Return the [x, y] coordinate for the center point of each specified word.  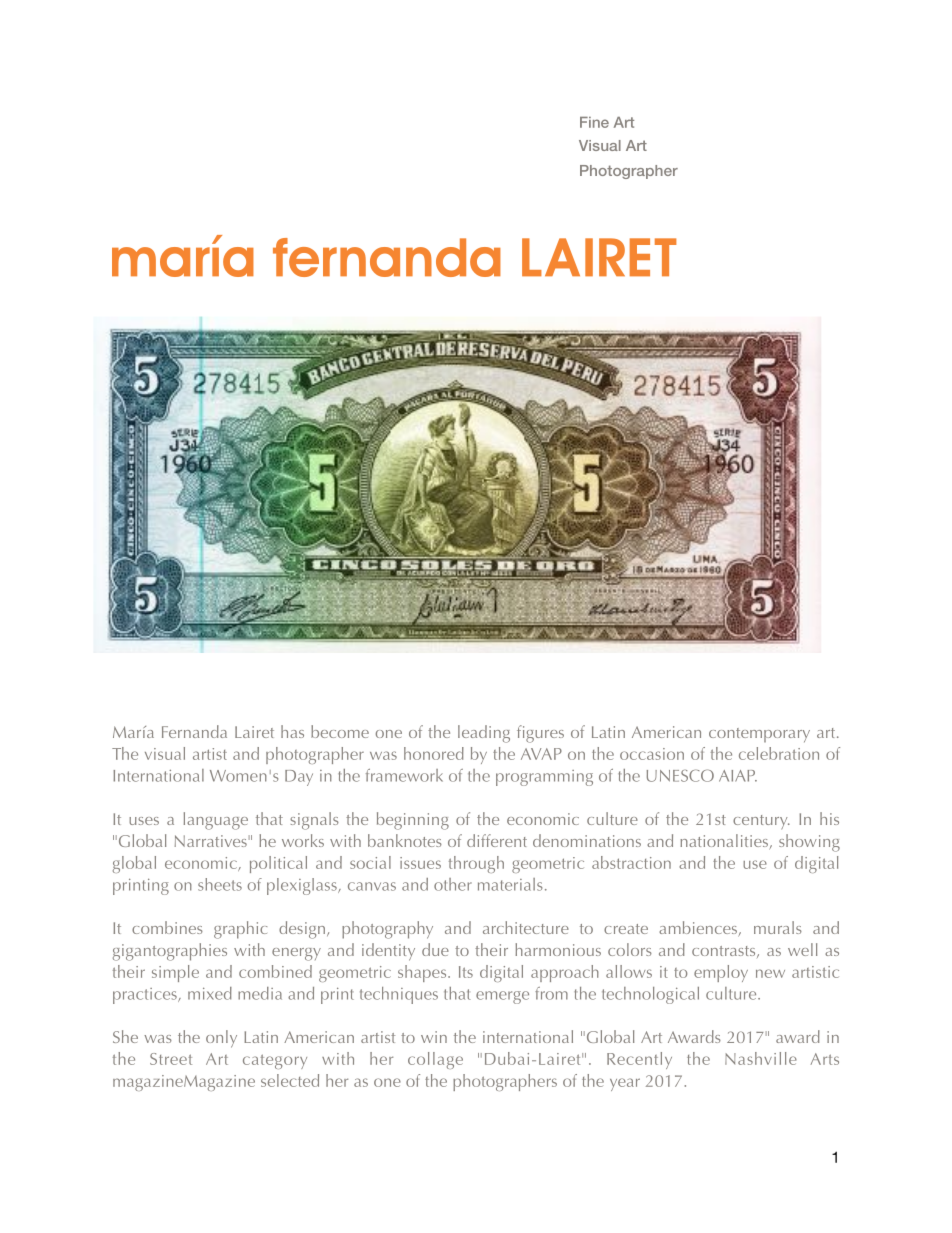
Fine [594, 122]
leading [484, 734]
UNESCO [680, 775]
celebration [779, 753]
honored [434, 753]
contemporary [759, 735]
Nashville [761, 1058]
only [221, 1039]
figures [540, 734]
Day [299, 778]
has [292, 731]
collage [435, 1060]
